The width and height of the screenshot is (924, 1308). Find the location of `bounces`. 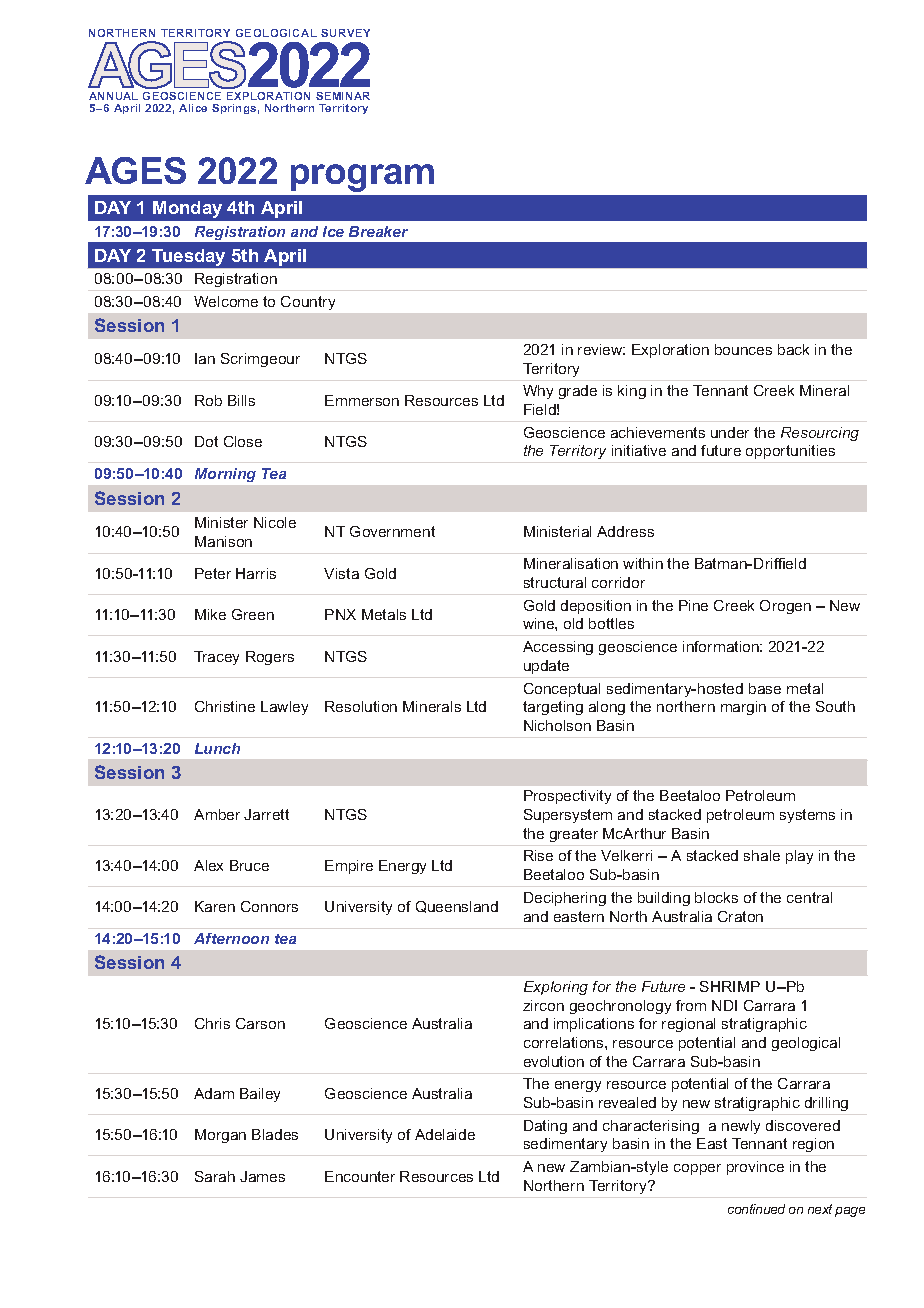

bounces is located at coordinates (743, 349).
